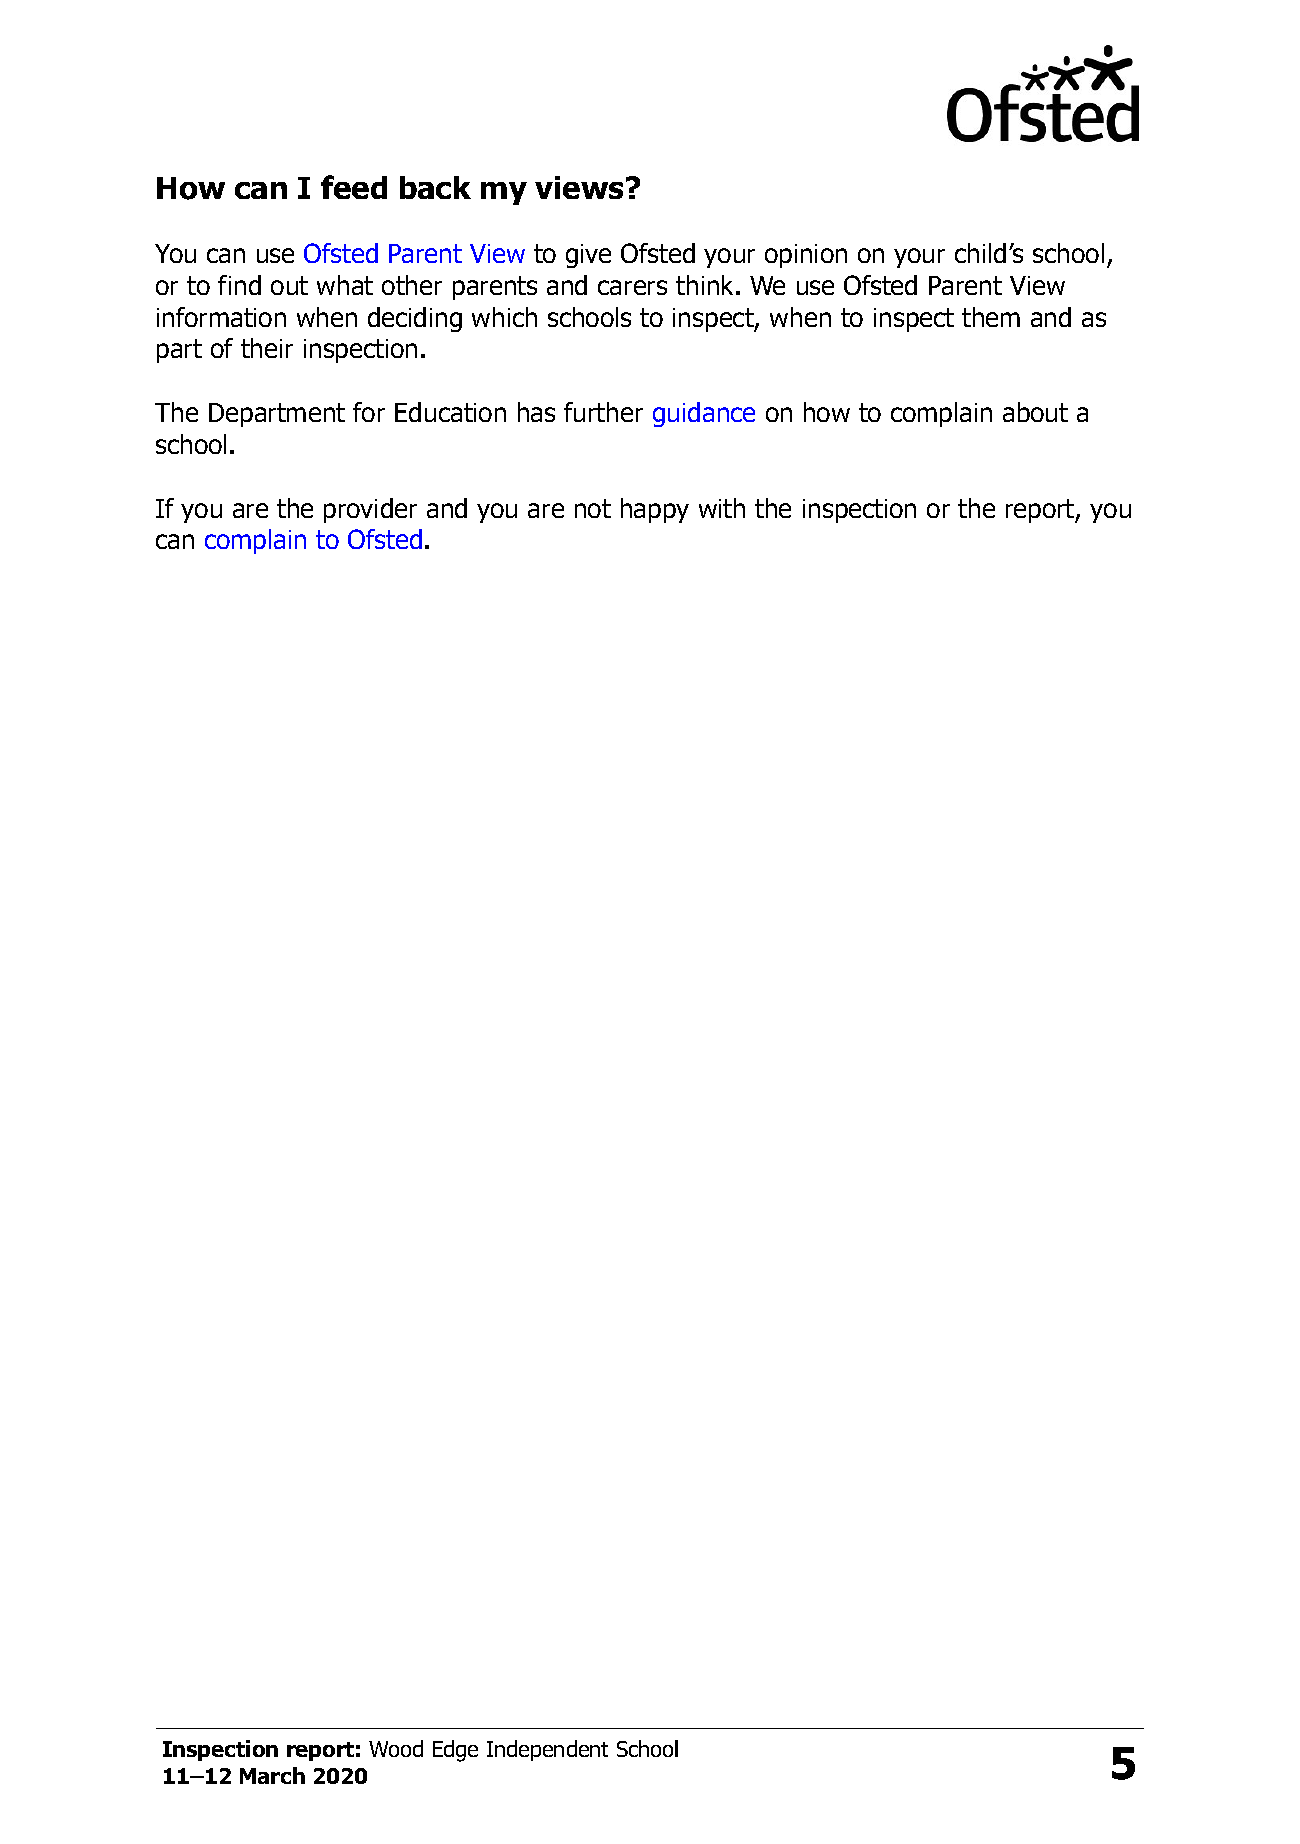 The width and height of the document is (1300, 1844). What do you see at coordinates (455, 1751) in the document?
I see `Edge` at bounding box center [455, 1751].
